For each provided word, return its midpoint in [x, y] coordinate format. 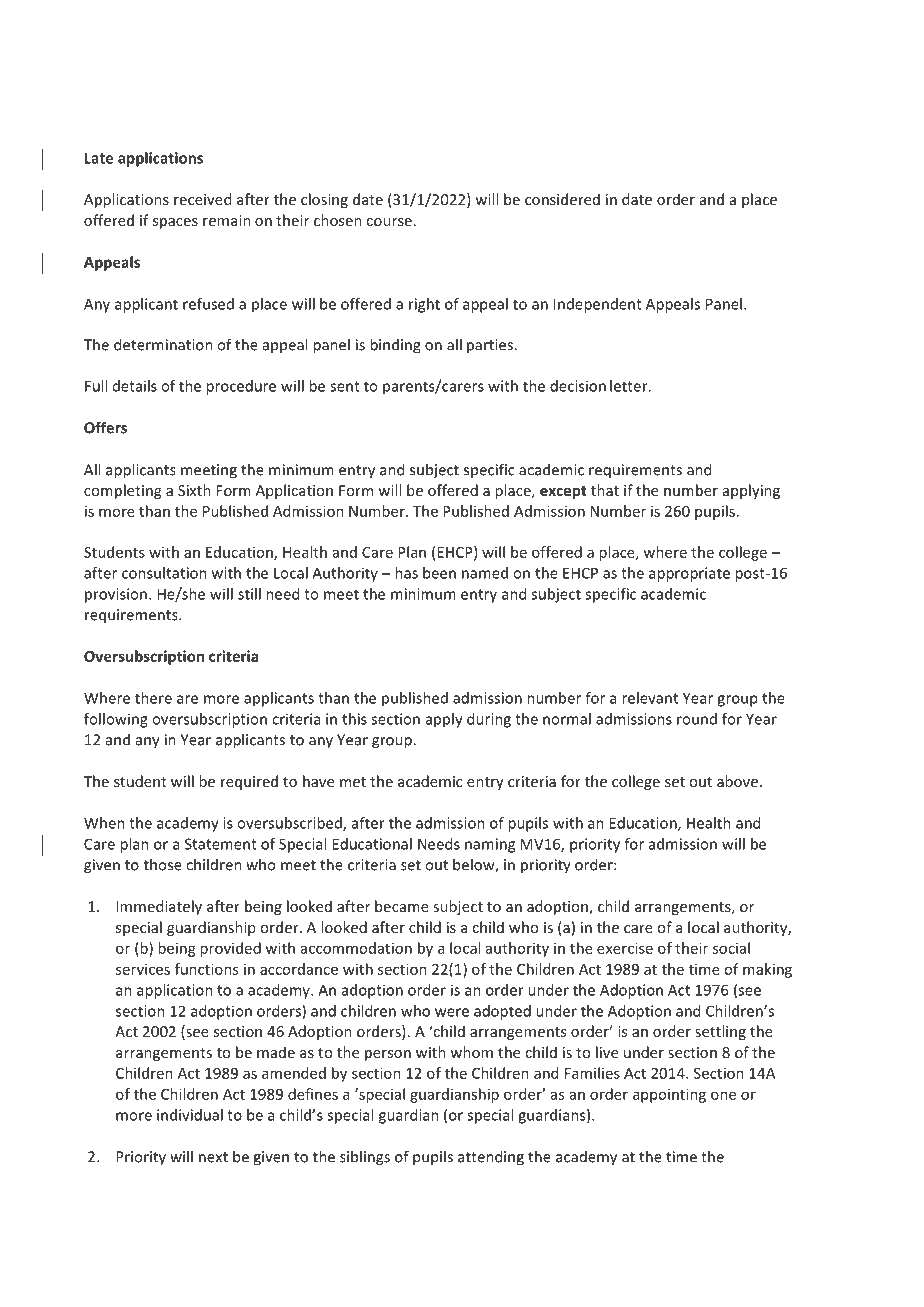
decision [578, 386]
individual [190, 1115]
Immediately [159, 907]
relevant [650, 698]
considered [562, 199]
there [153, 698]
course [389, 222]
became [402, 906]
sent [345, 386]
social [731, 948]
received [202, 199]
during [489, 720]
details [135, 386]
